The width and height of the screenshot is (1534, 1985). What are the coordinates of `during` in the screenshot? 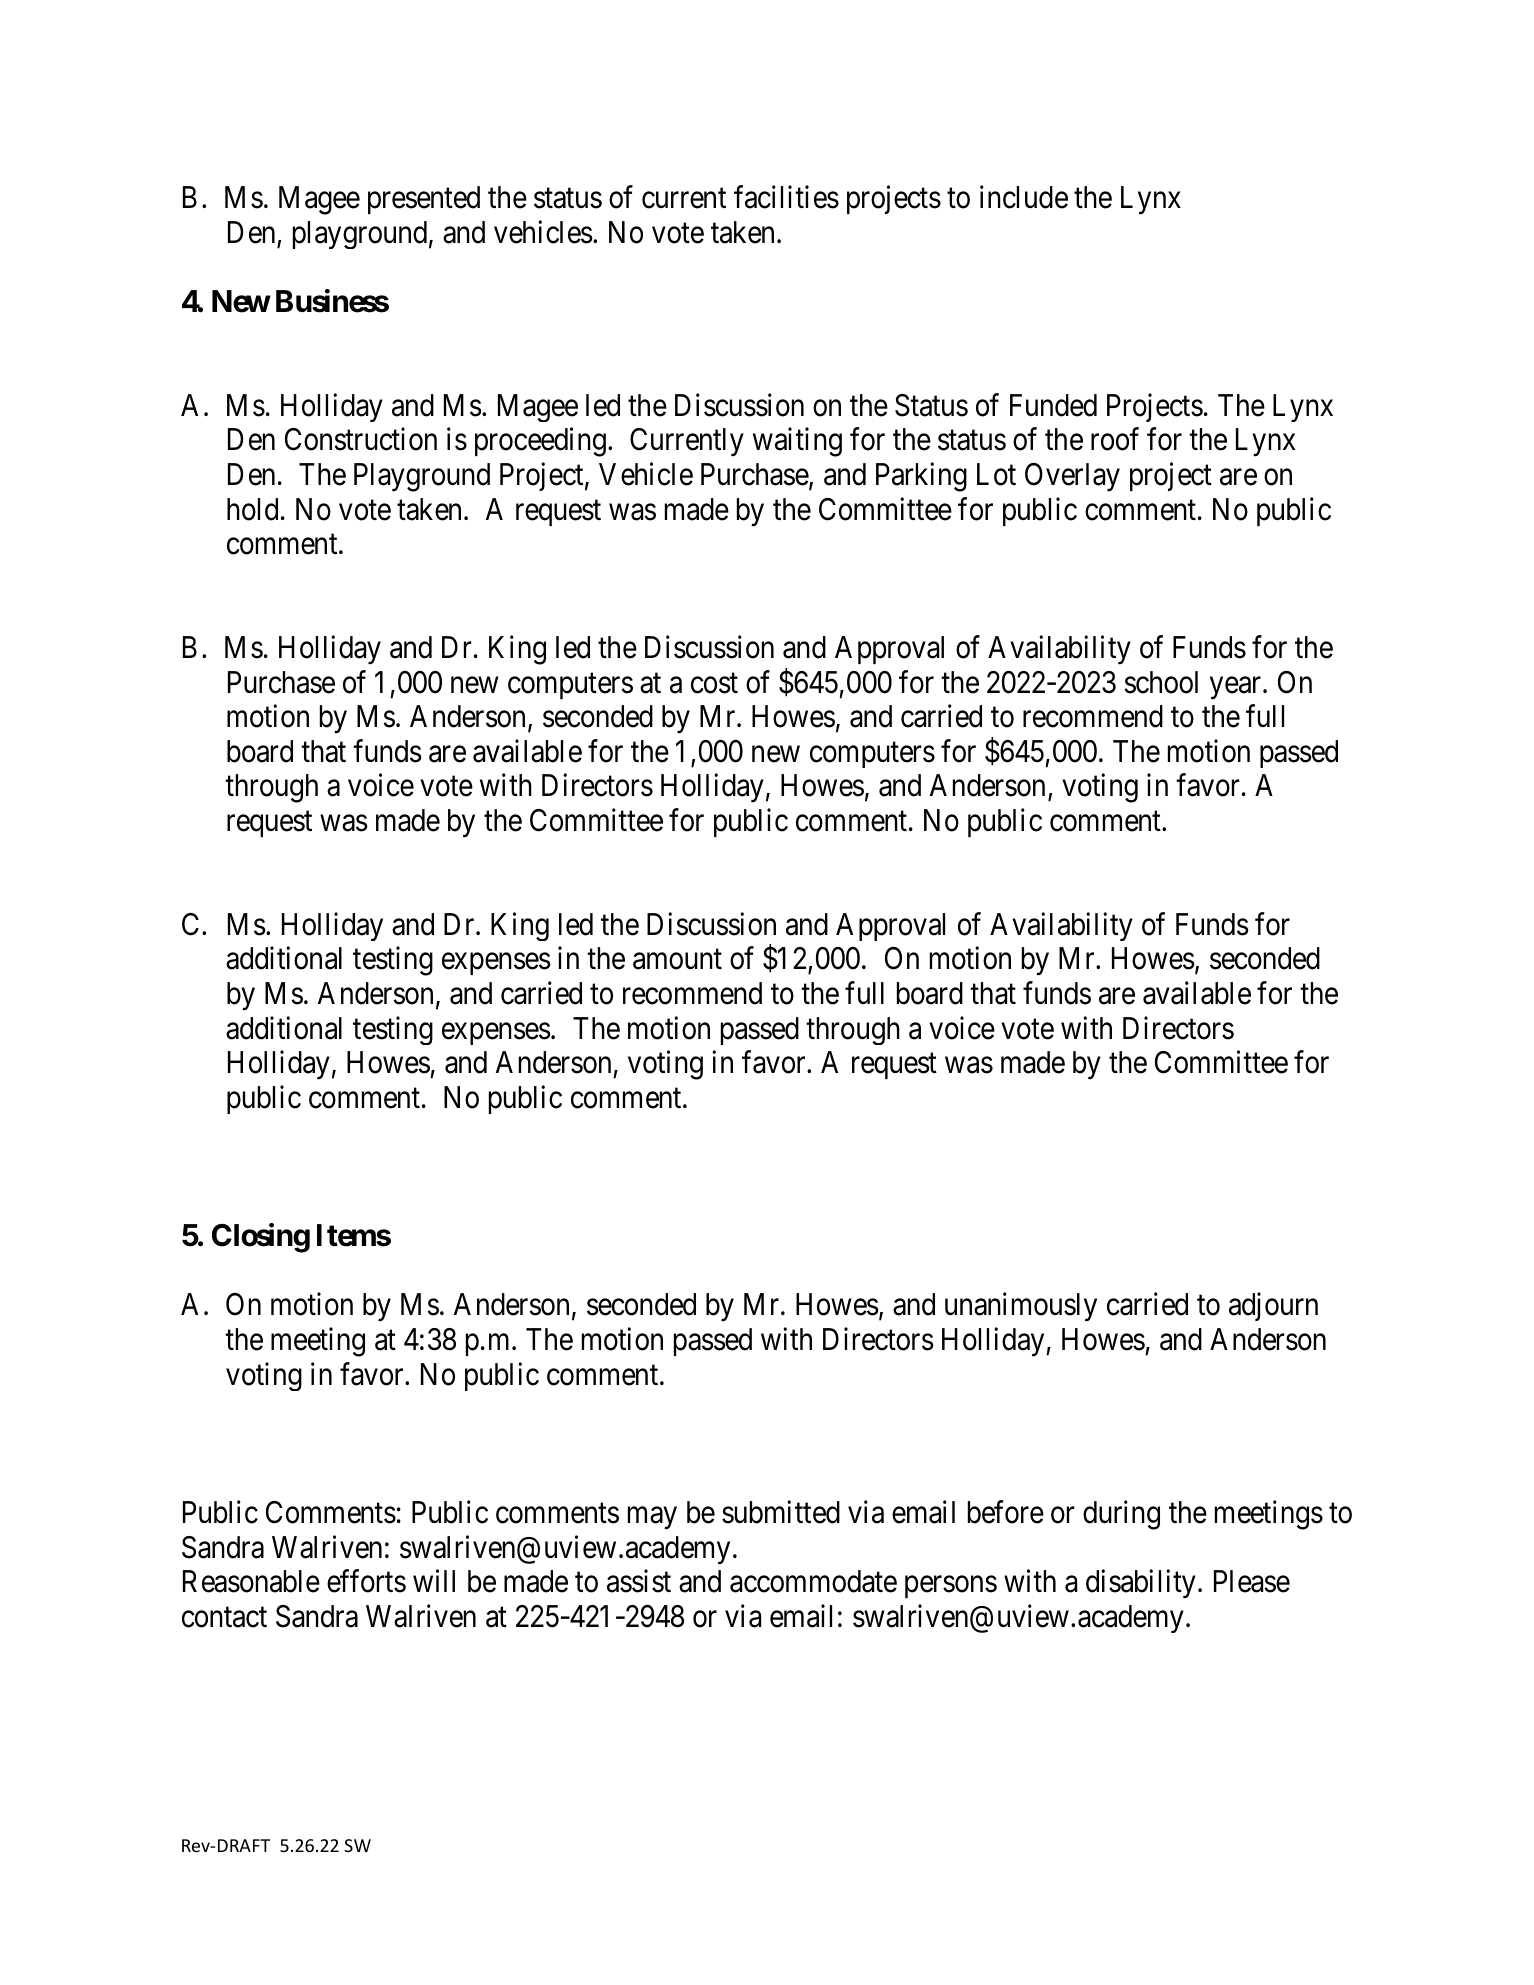 It's located at (1121, 1515).
